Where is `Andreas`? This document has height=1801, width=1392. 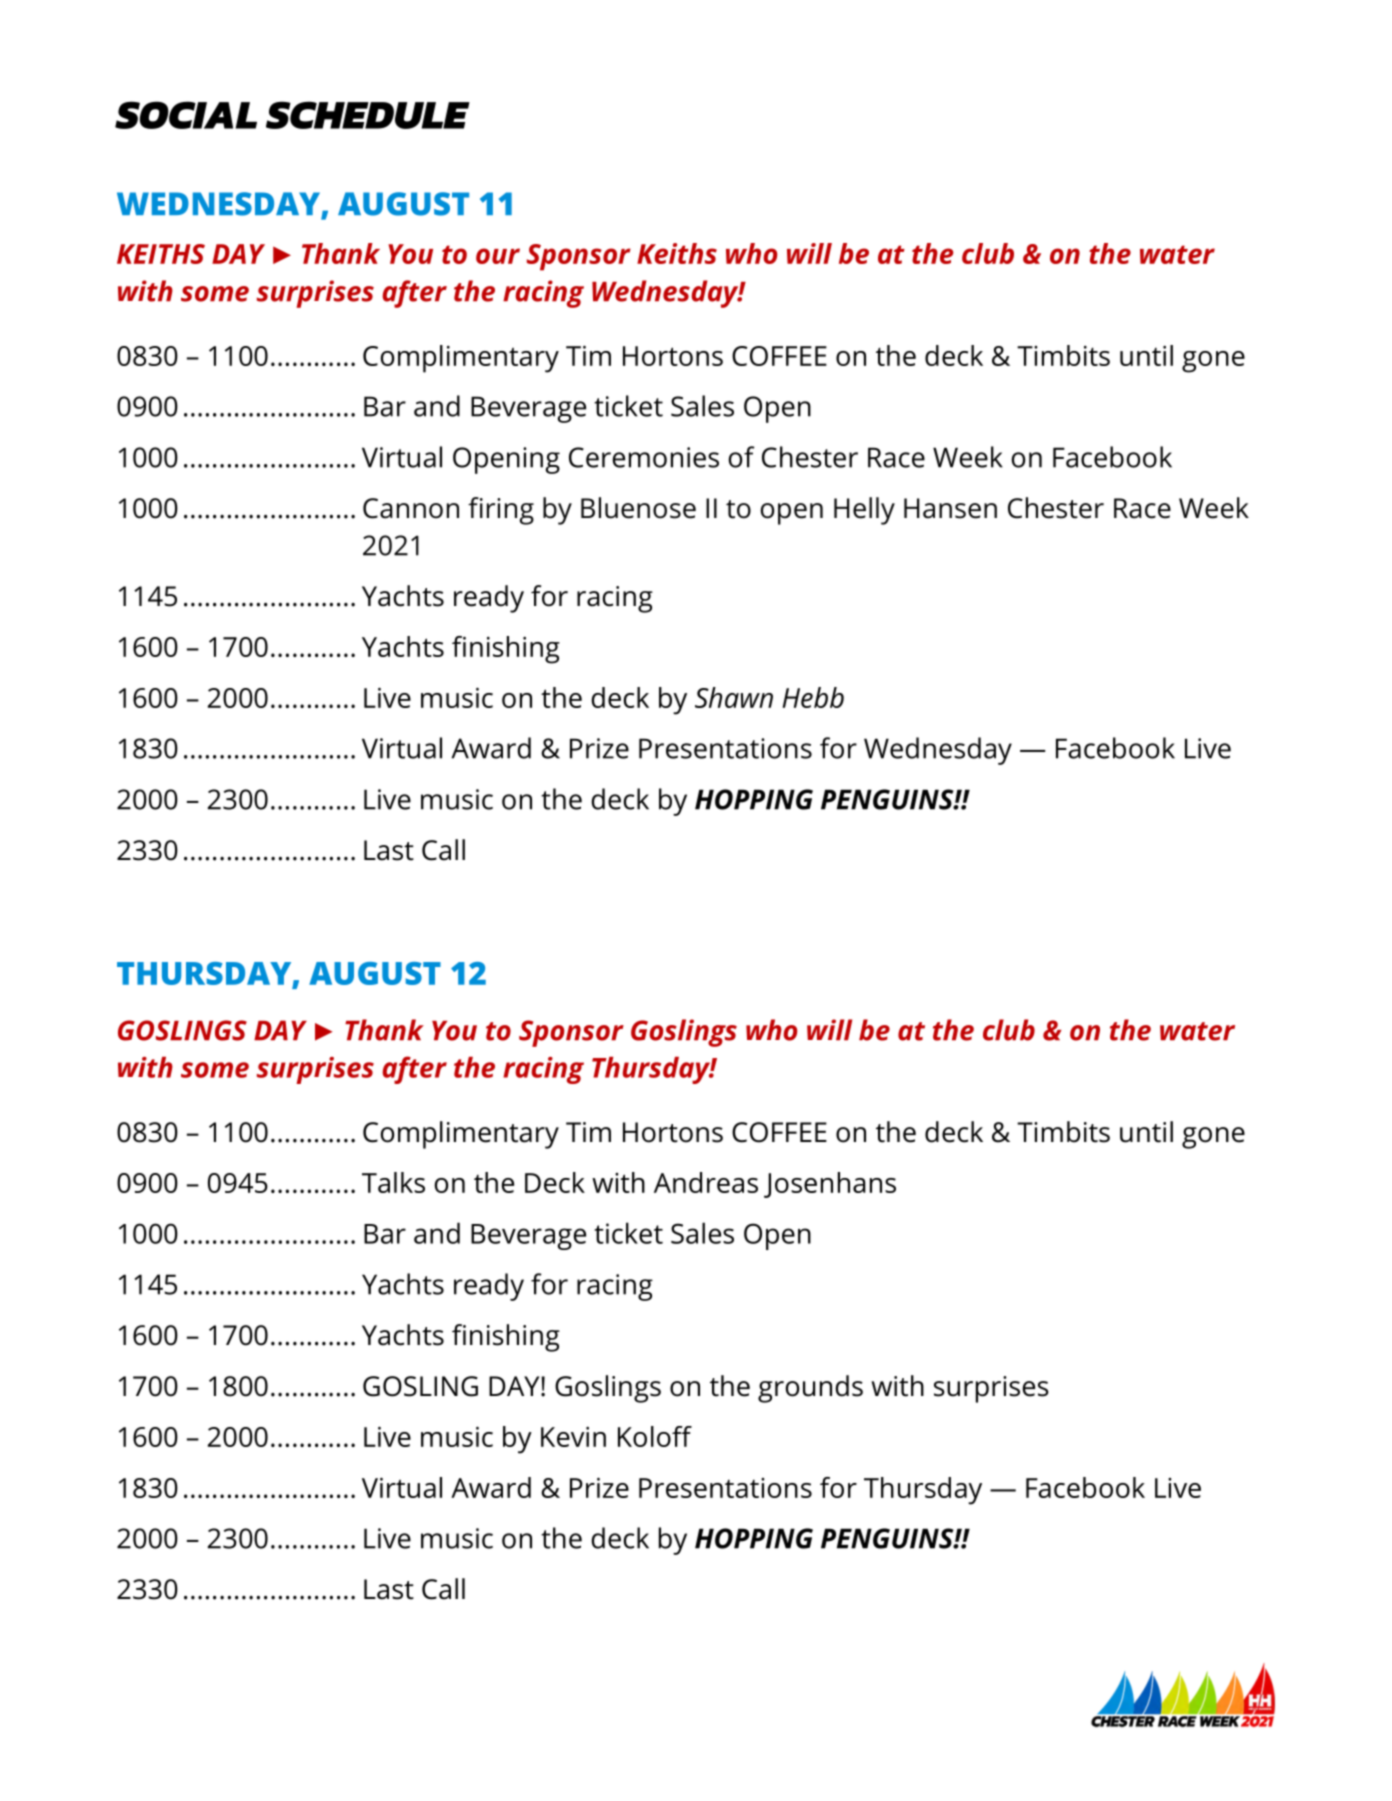
Andreas is located at coordinates (706, 1182).
